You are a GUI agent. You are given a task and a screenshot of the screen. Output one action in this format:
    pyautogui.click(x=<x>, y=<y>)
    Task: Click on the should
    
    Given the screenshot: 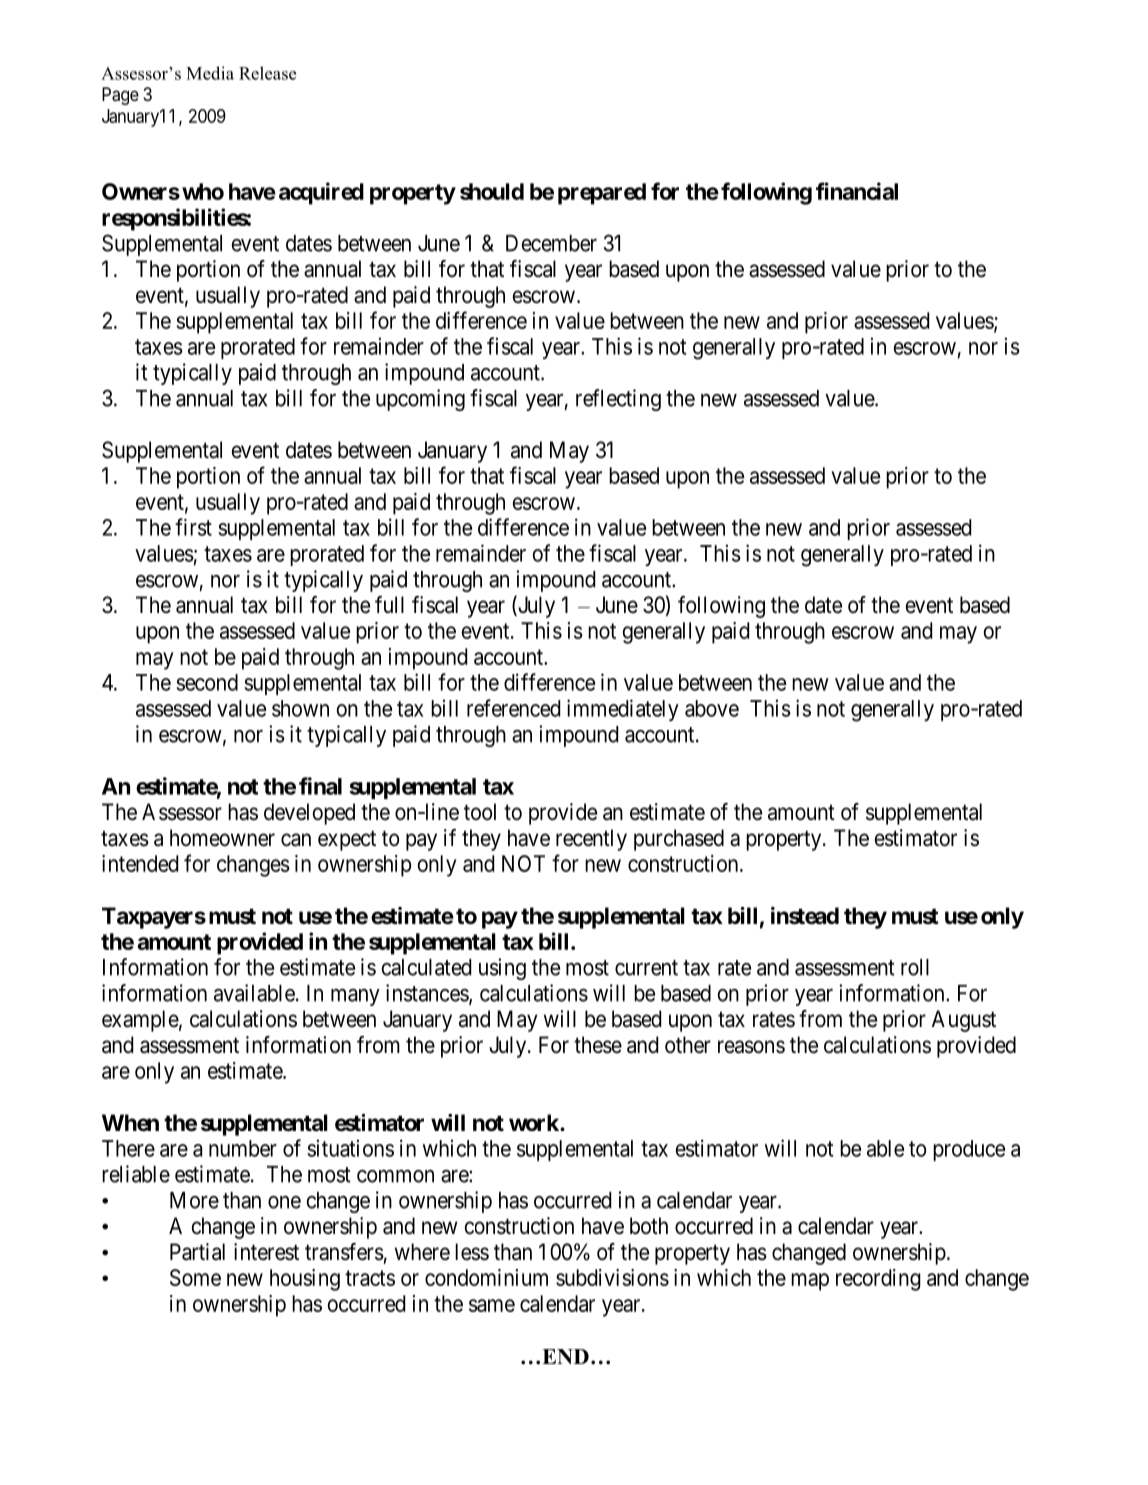 What is the action you would take?
    pyautogui.click(x=492, y=191)
